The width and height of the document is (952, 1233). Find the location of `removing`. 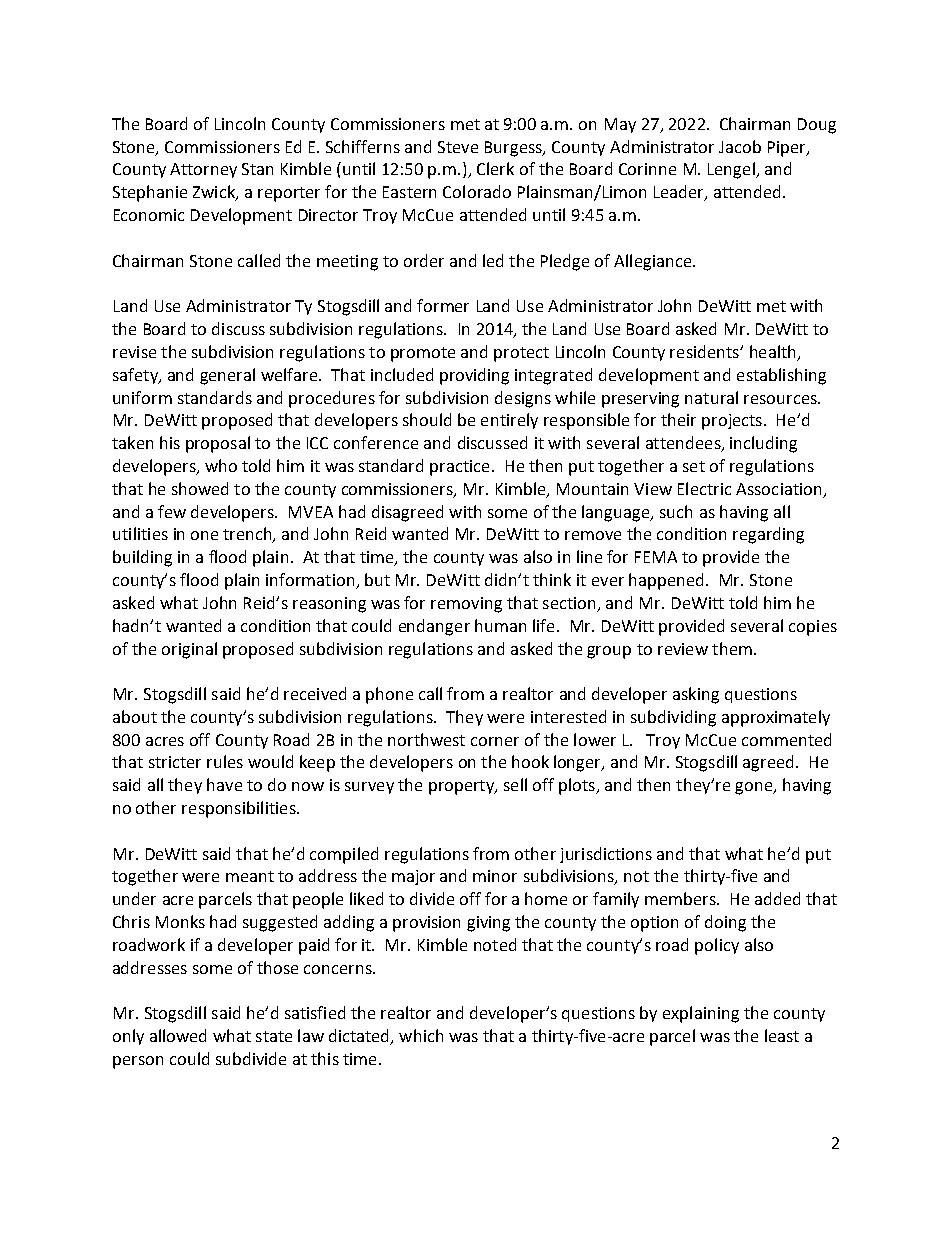

removing is located at coordinates (466, 605).
